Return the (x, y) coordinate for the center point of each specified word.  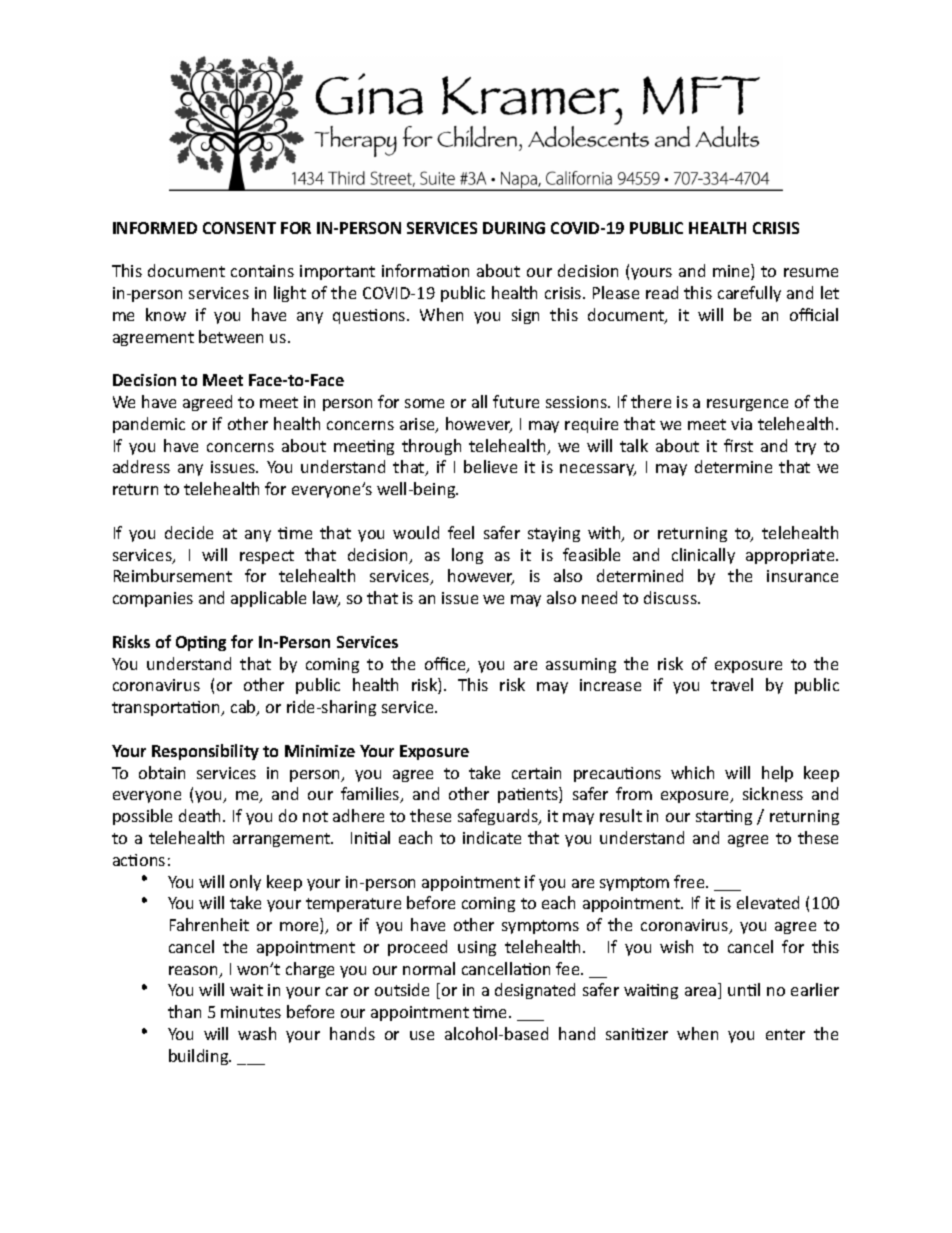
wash (257, 1033)
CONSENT (239, 228)
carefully (749, 294)
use (422, 1035)
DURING (514, 228)
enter (785, 1034)
